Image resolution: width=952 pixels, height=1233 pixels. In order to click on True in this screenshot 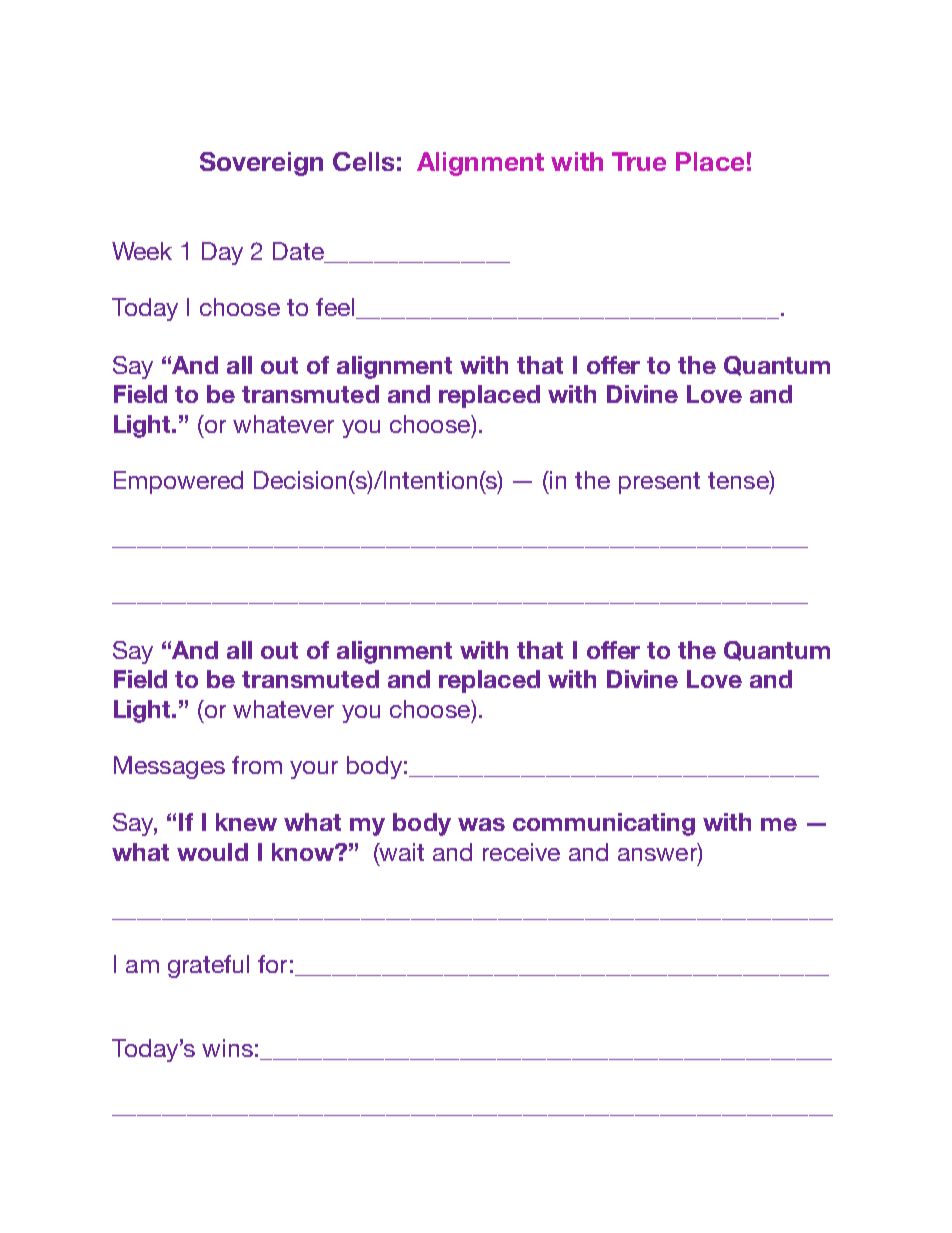, I will do `click(639, 161)`.
